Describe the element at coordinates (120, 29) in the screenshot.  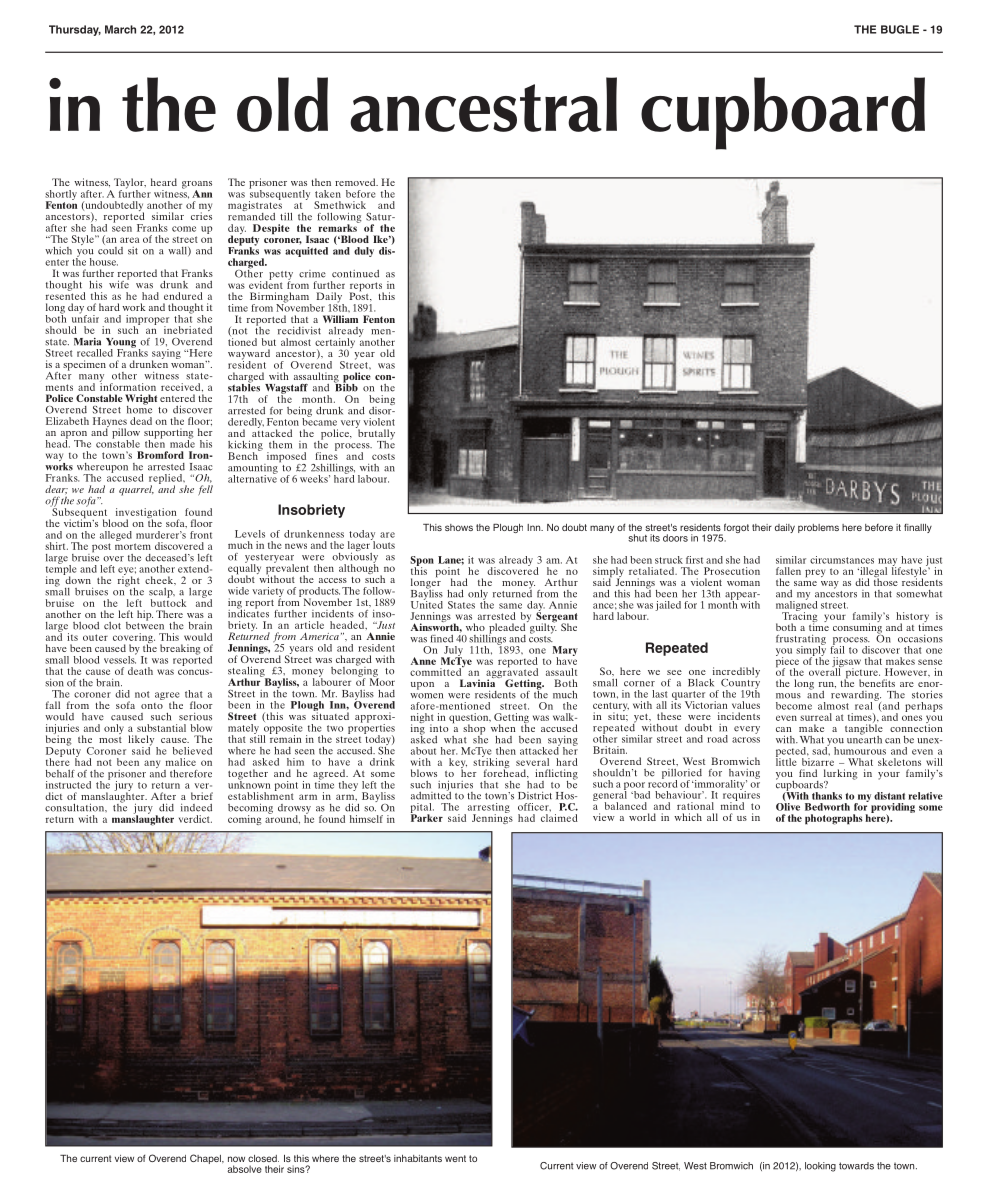
I see `March` at that location.
